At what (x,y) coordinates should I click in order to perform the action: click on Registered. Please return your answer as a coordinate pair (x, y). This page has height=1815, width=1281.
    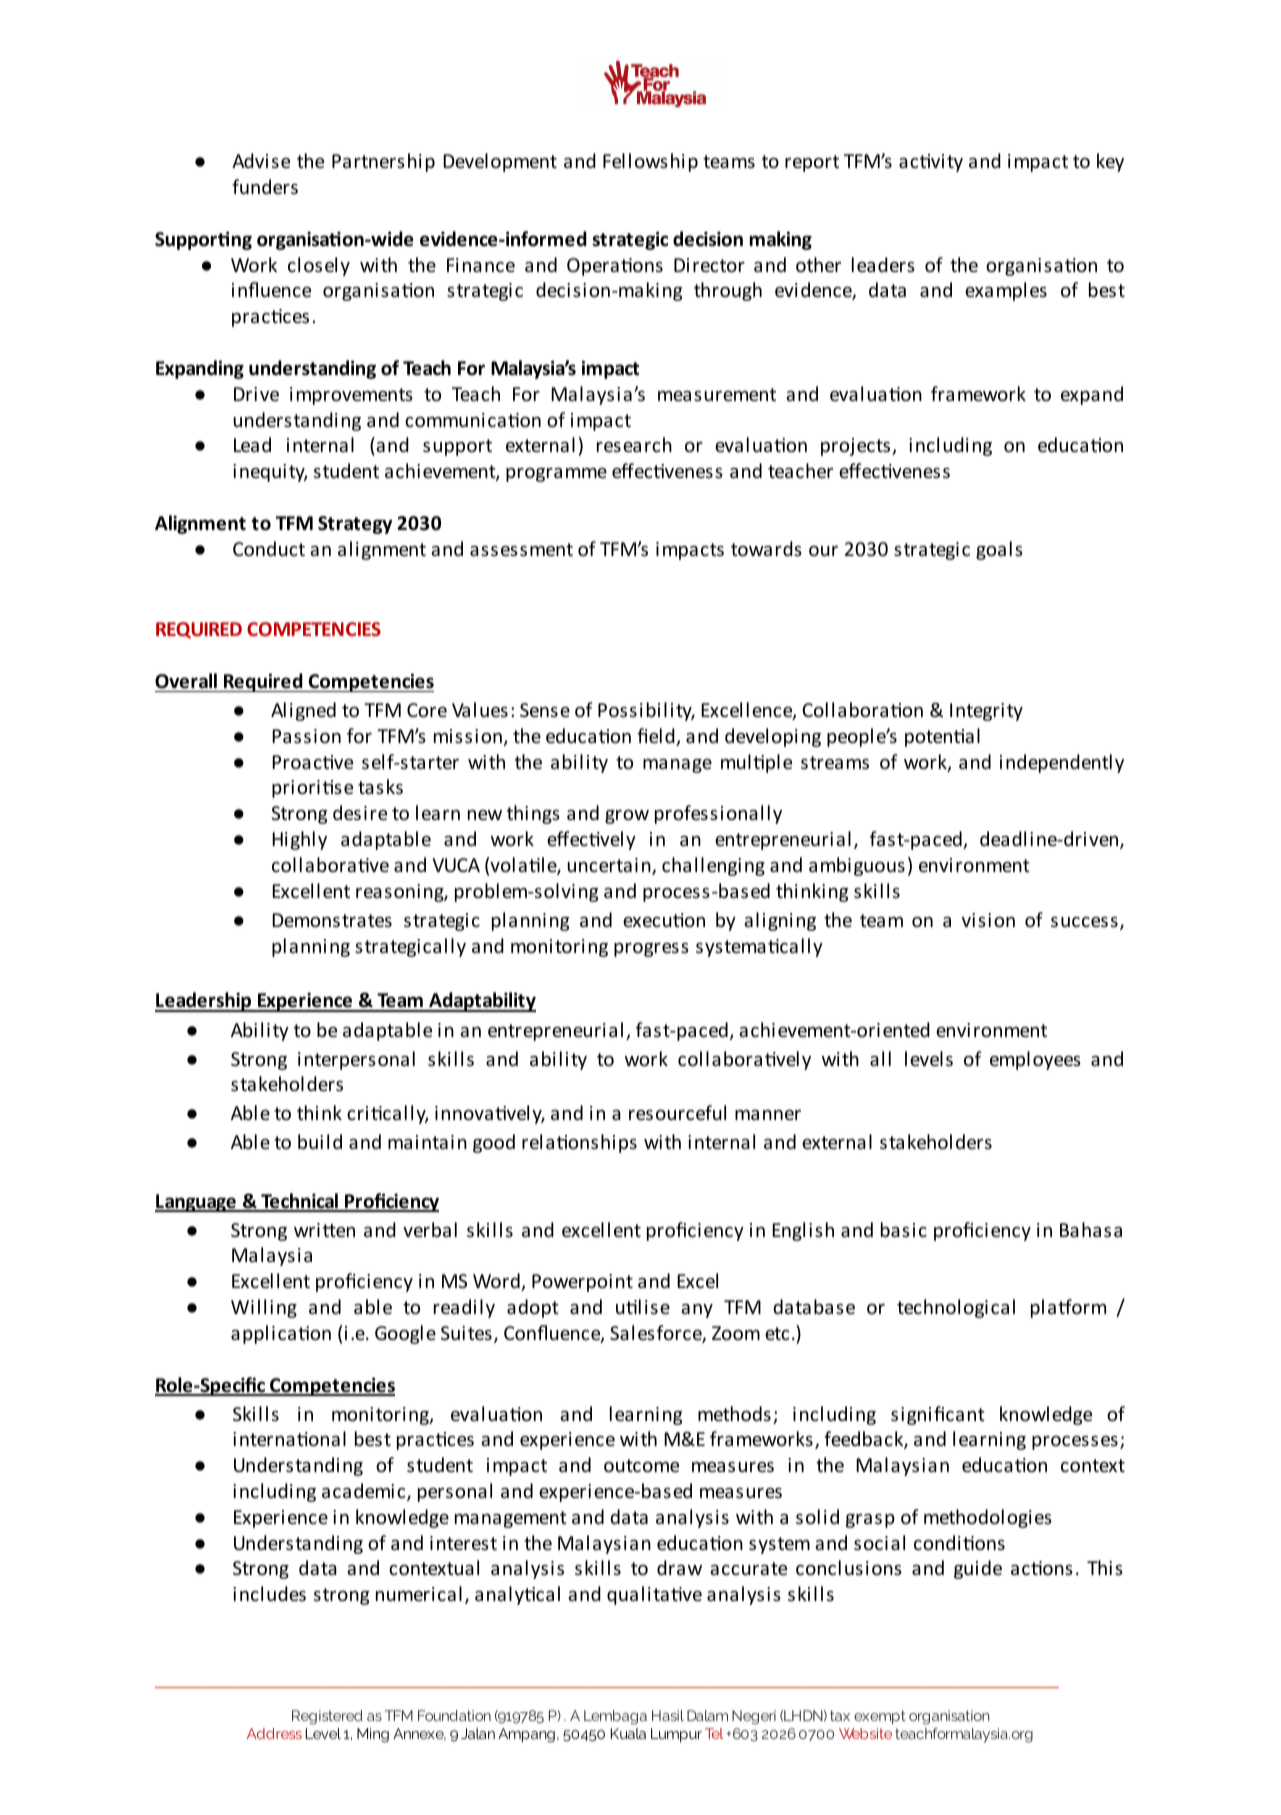
    Looking at the image, I should click on (327, 1717).
